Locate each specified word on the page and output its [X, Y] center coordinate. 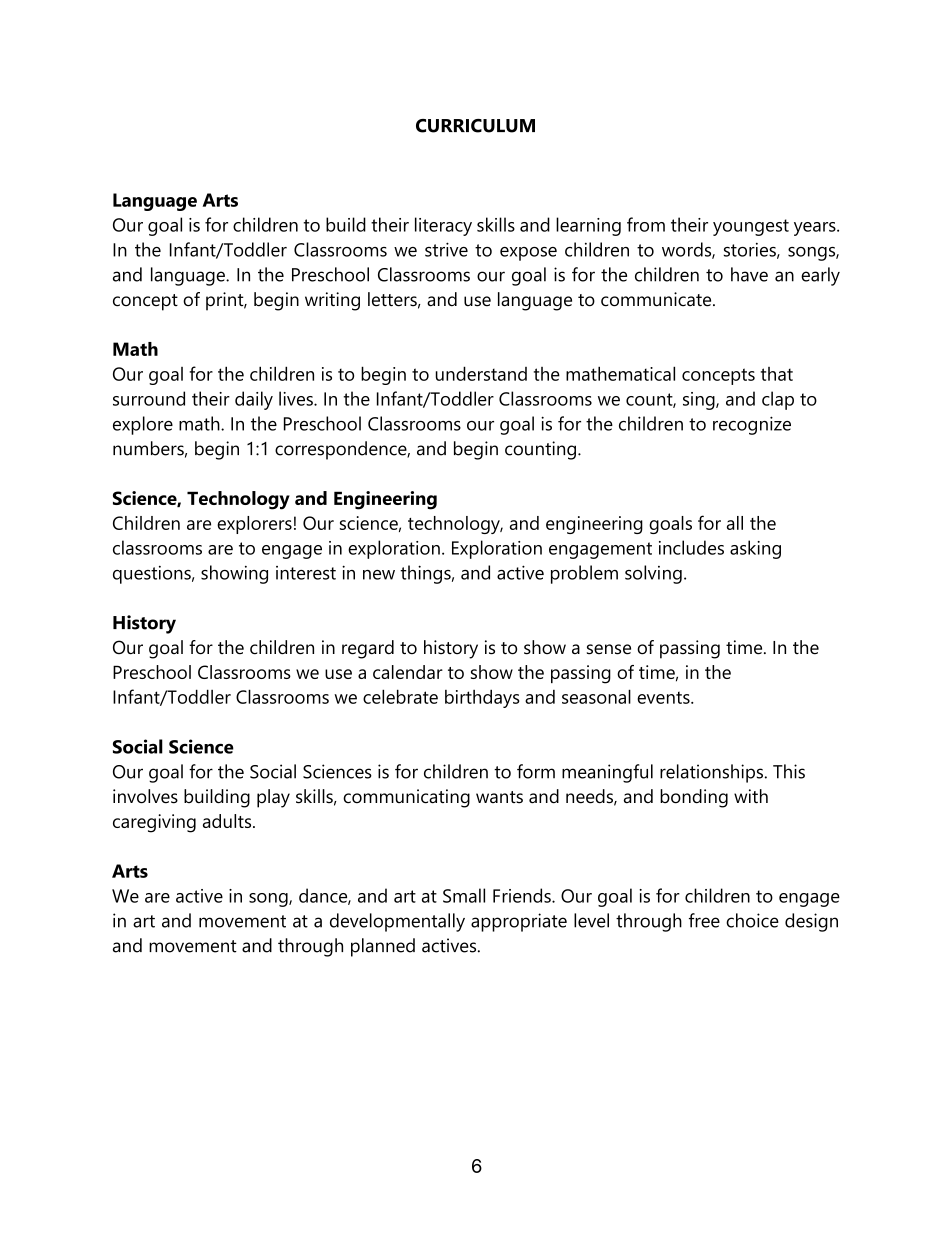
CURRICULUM [475, 126]
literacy [443, 226]
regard [368, 649]
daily [254, 400]
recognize [752, 425]
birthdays [482, 698]
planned [383, 947]
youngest [751, 227]
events [664, 697]
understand [481, 373]
